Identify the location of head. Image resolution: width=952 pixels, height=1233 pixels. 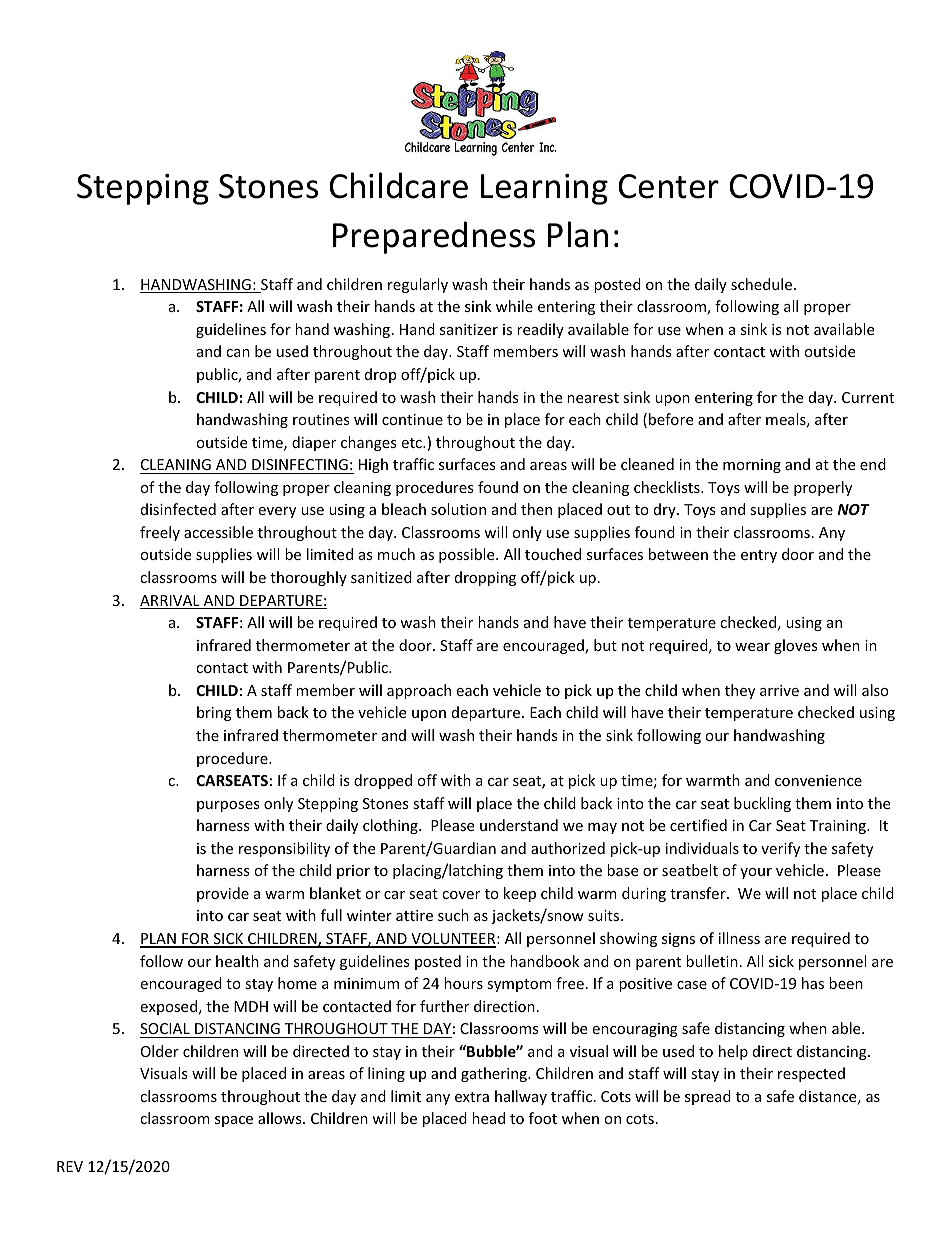
(488, 1118).
